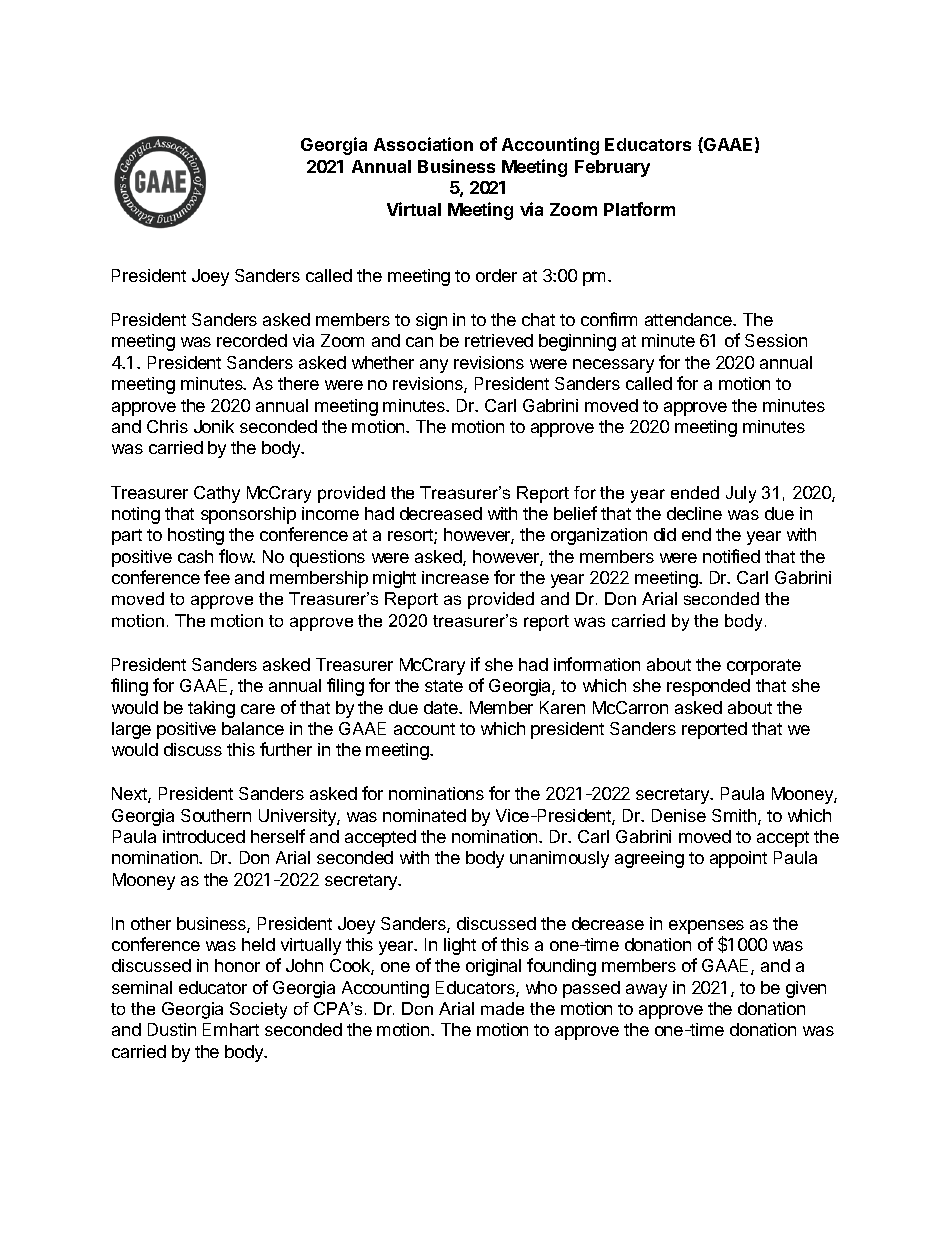  Describe the element at coordinates (214, 426) in the screenshot. I see `Jonik` at that location.
